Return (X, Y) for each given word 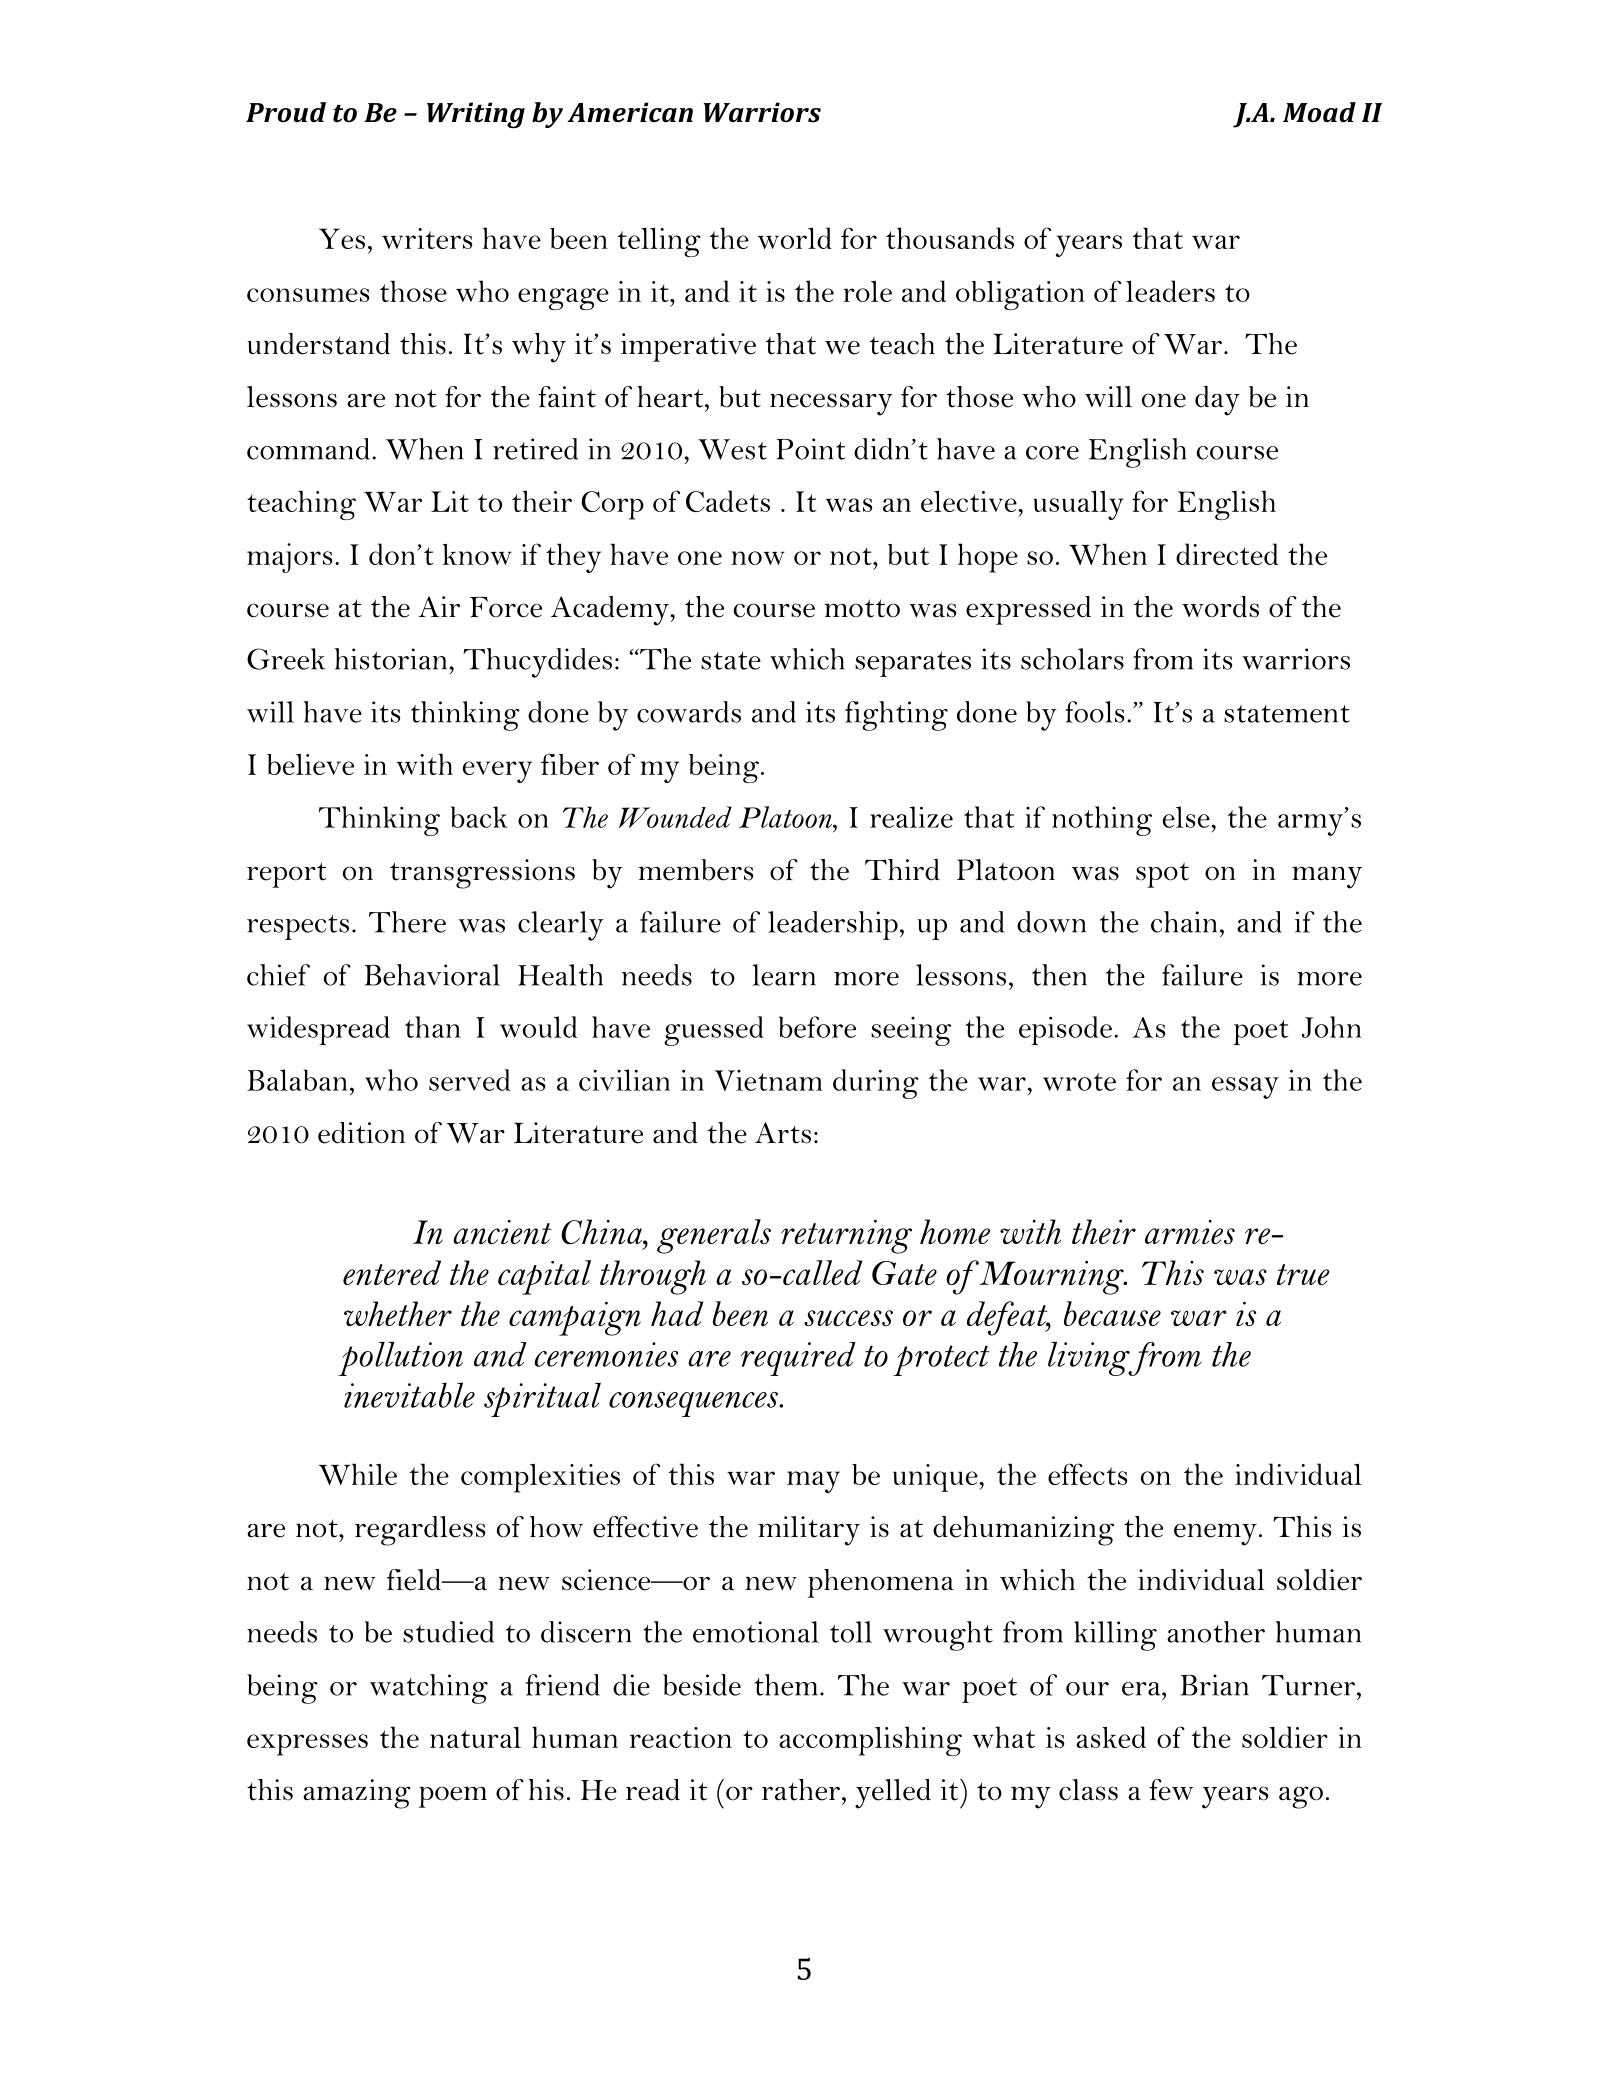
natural (475, 1737)
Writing (476, 115)
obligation (1020, 295)
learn (784, 975)
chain (1184, 922)
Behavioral (432, 975)
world (795, 238)
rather (801, 1790)
